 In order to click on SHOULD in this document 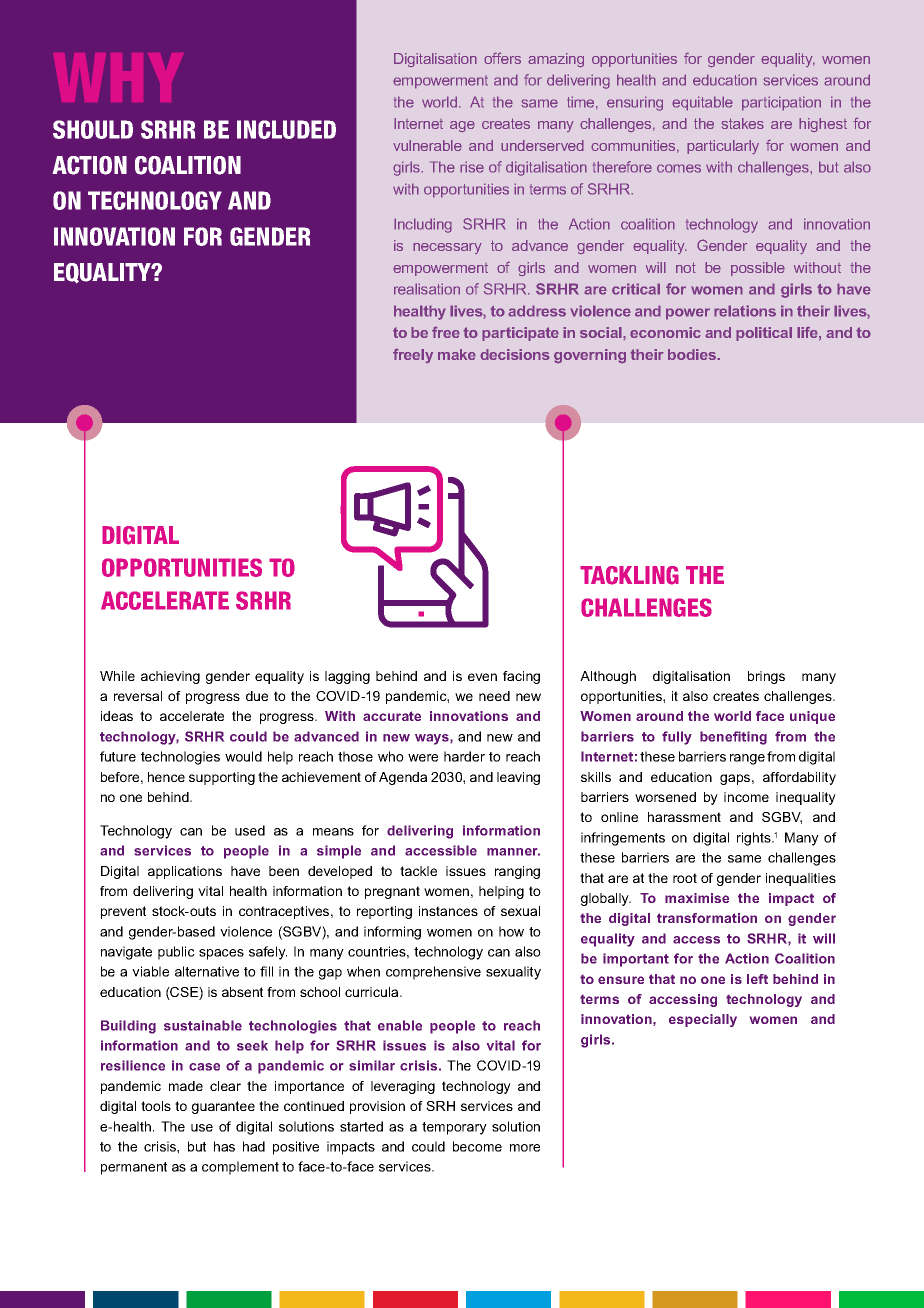, I will do `click(93, 129)`.
